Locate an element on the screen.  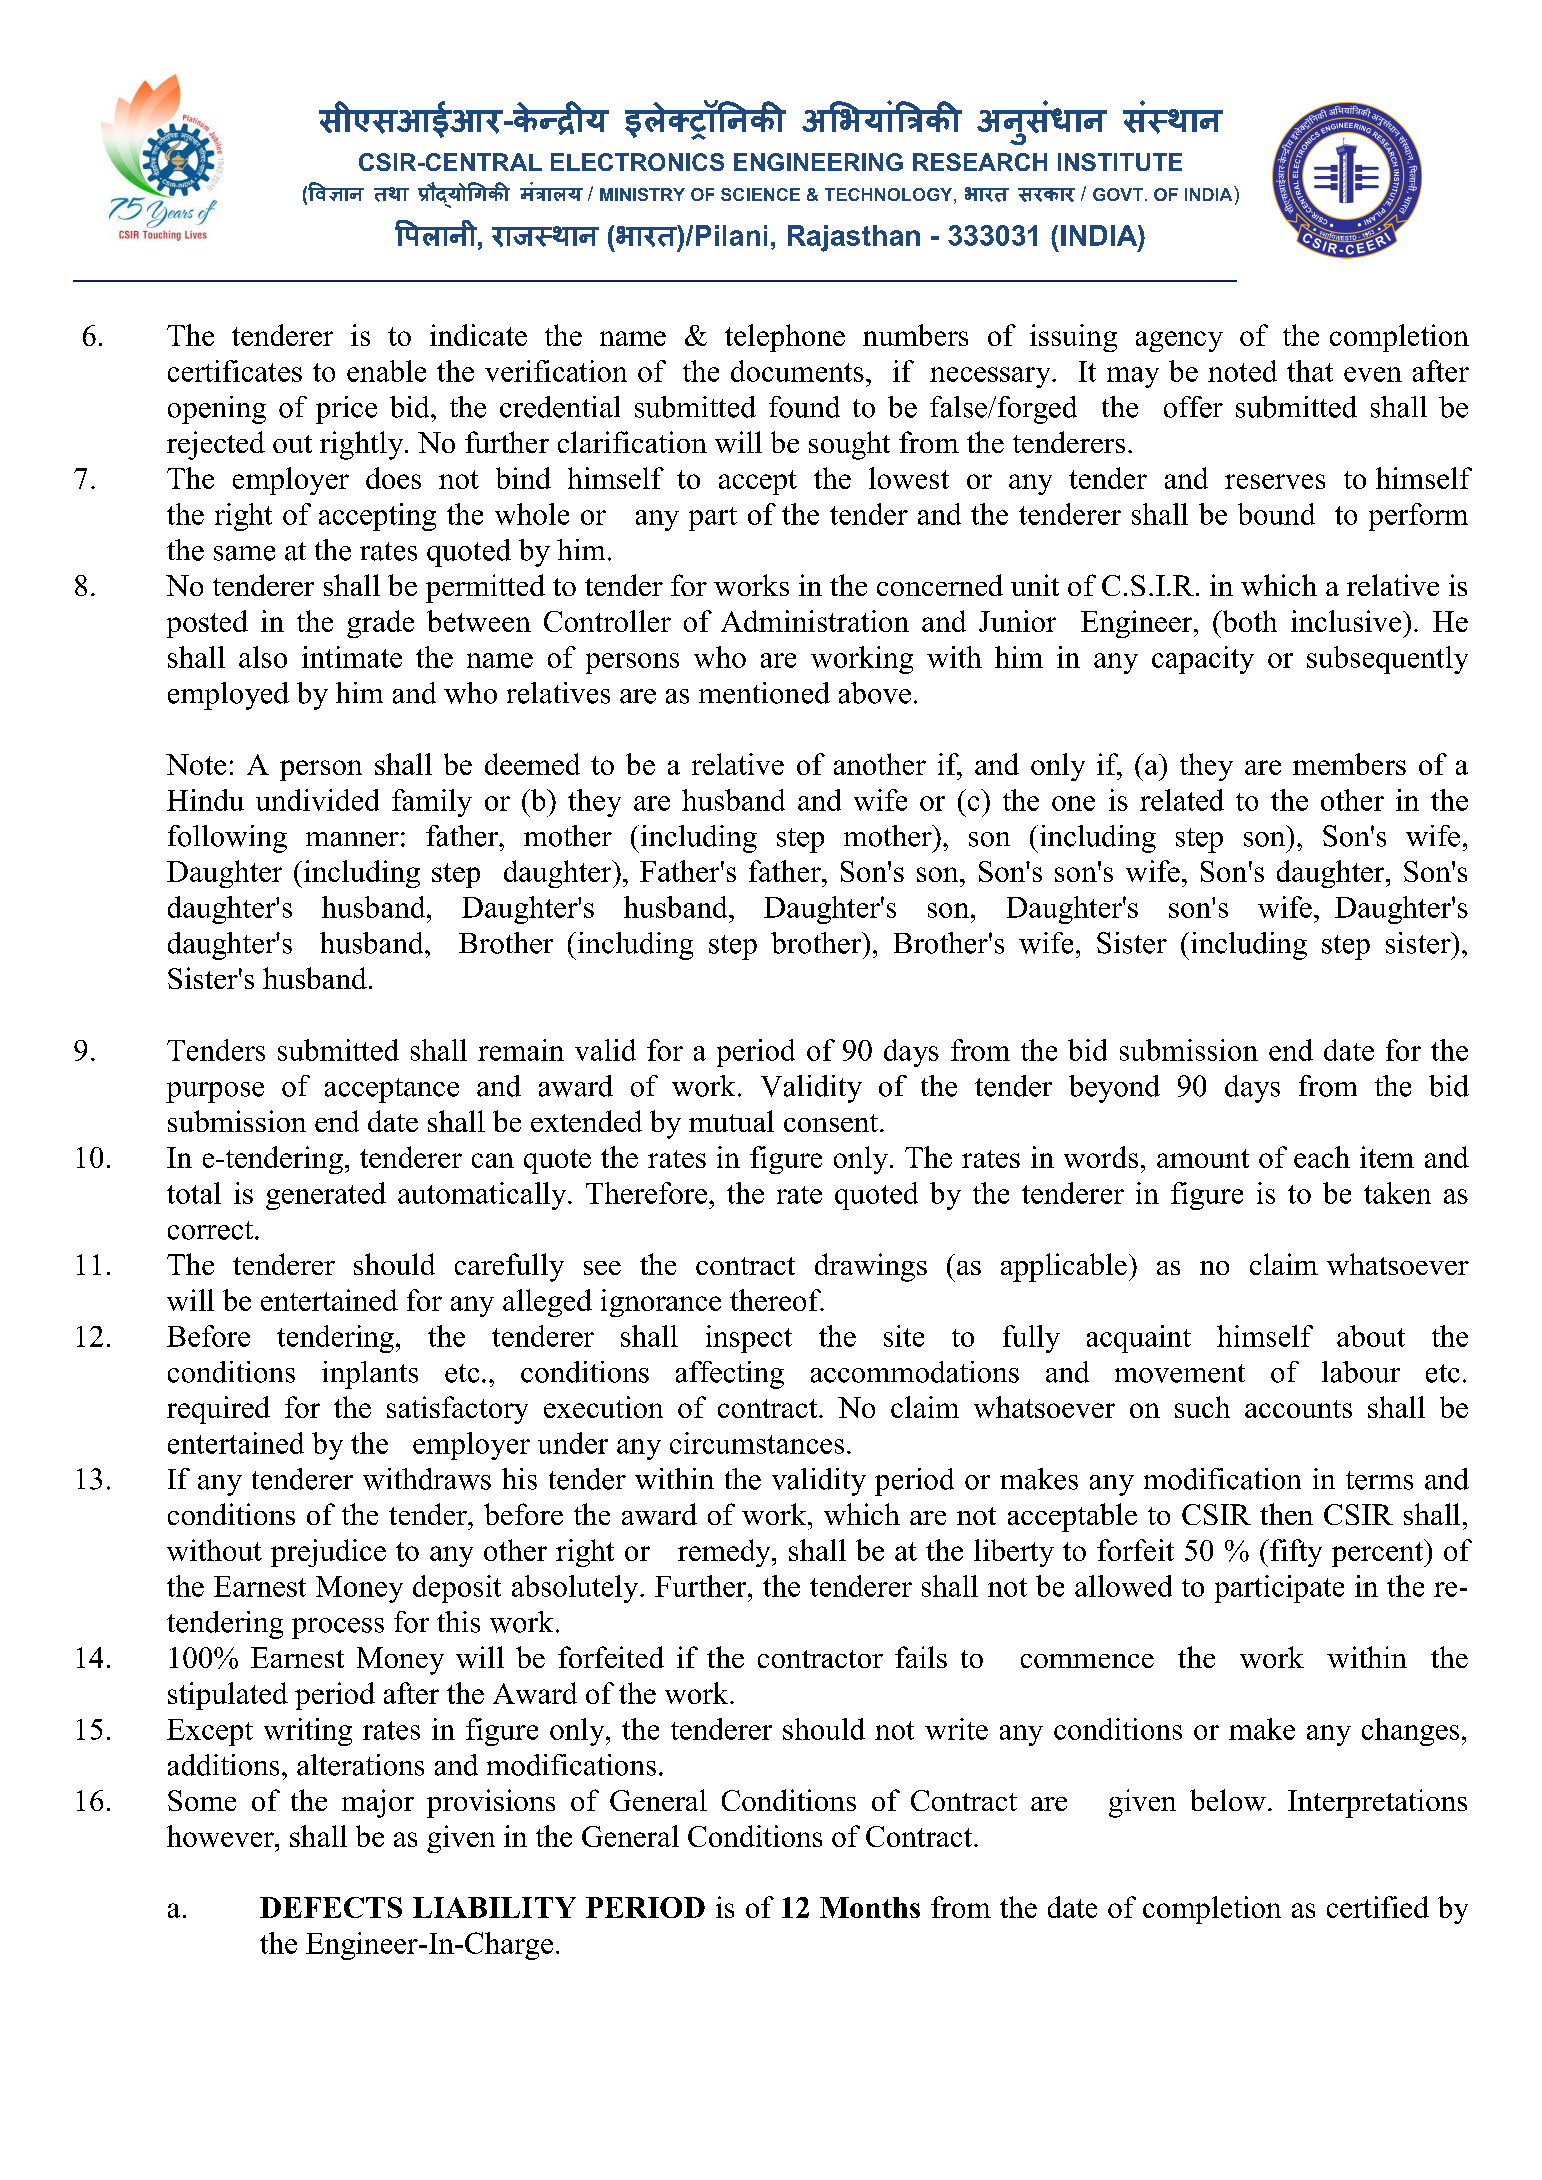
accounts is located at coordinates (1298, 1409).
